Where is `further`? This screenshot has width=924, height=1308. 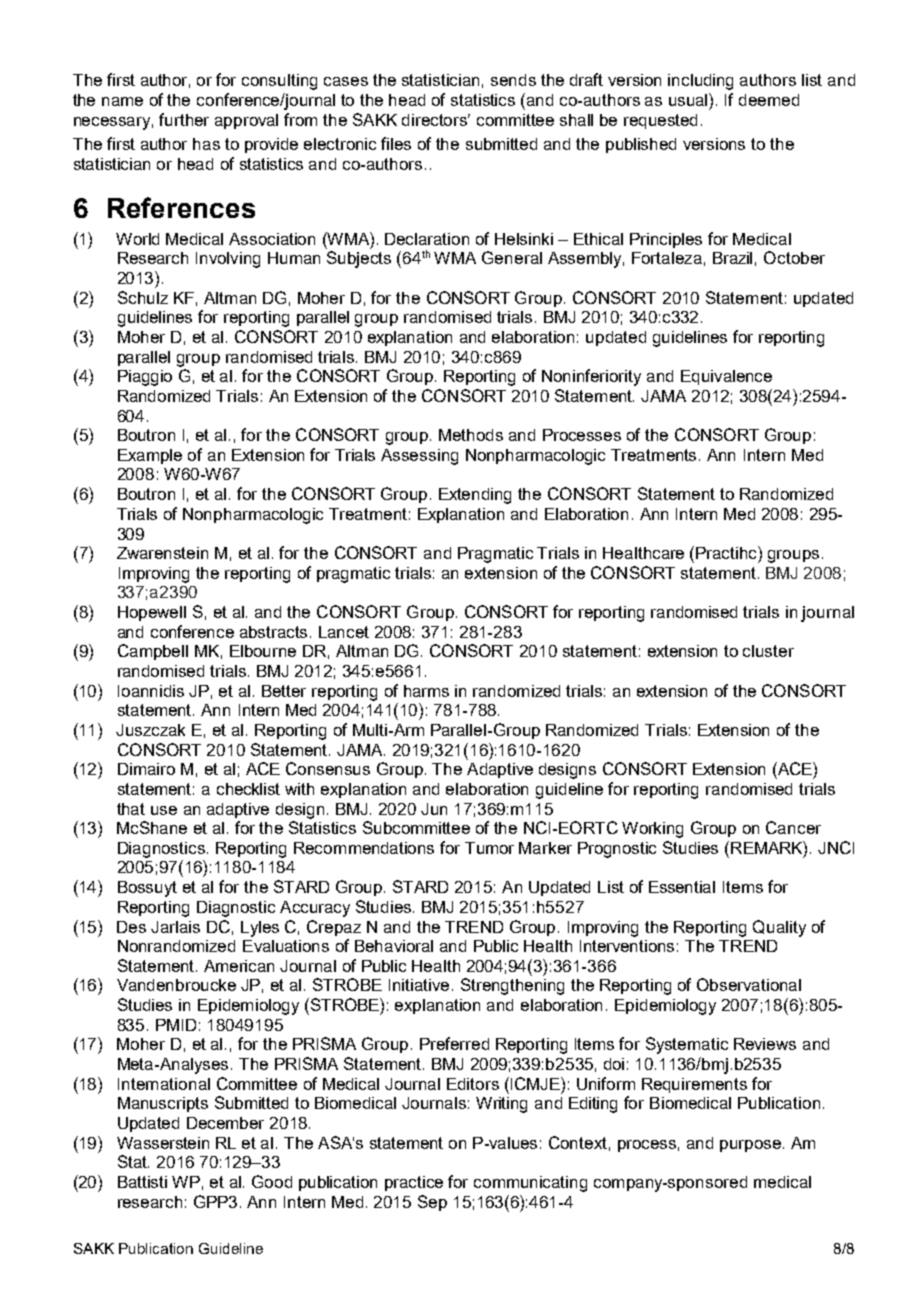 further is located at coordinates (184, 119).
